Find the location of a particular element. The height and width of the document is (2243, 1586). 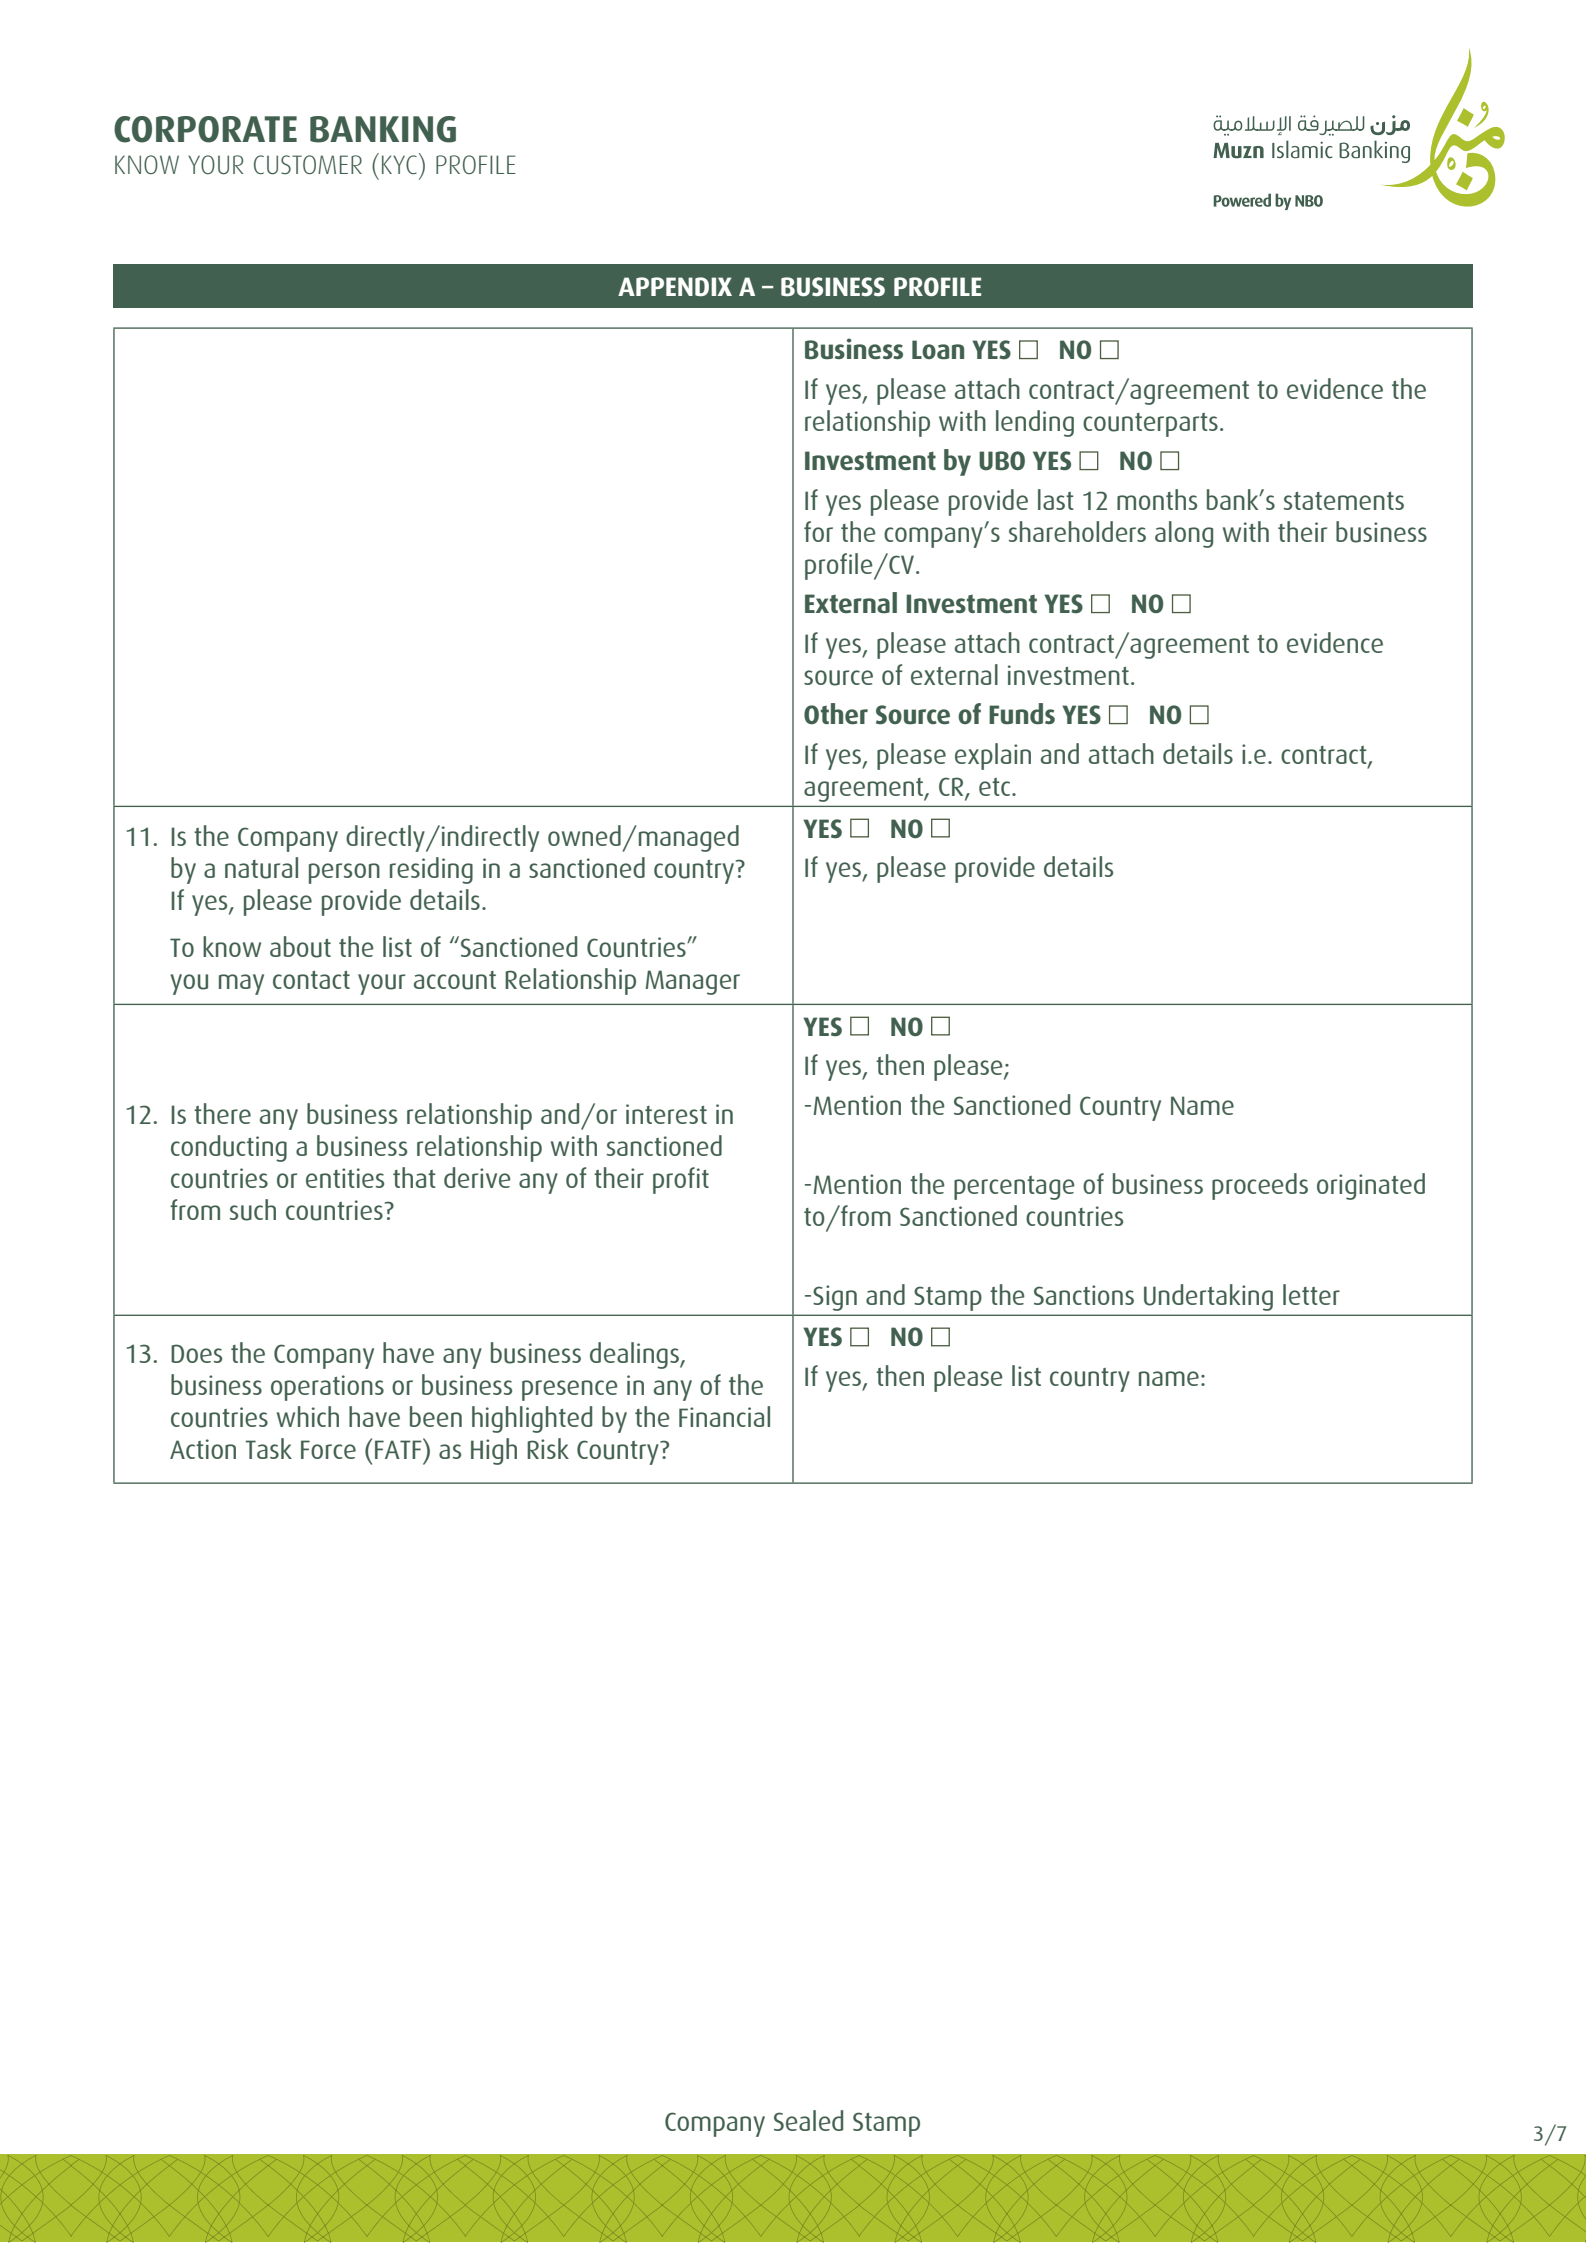

proceeds is located at coordinates (1260, 1186).
